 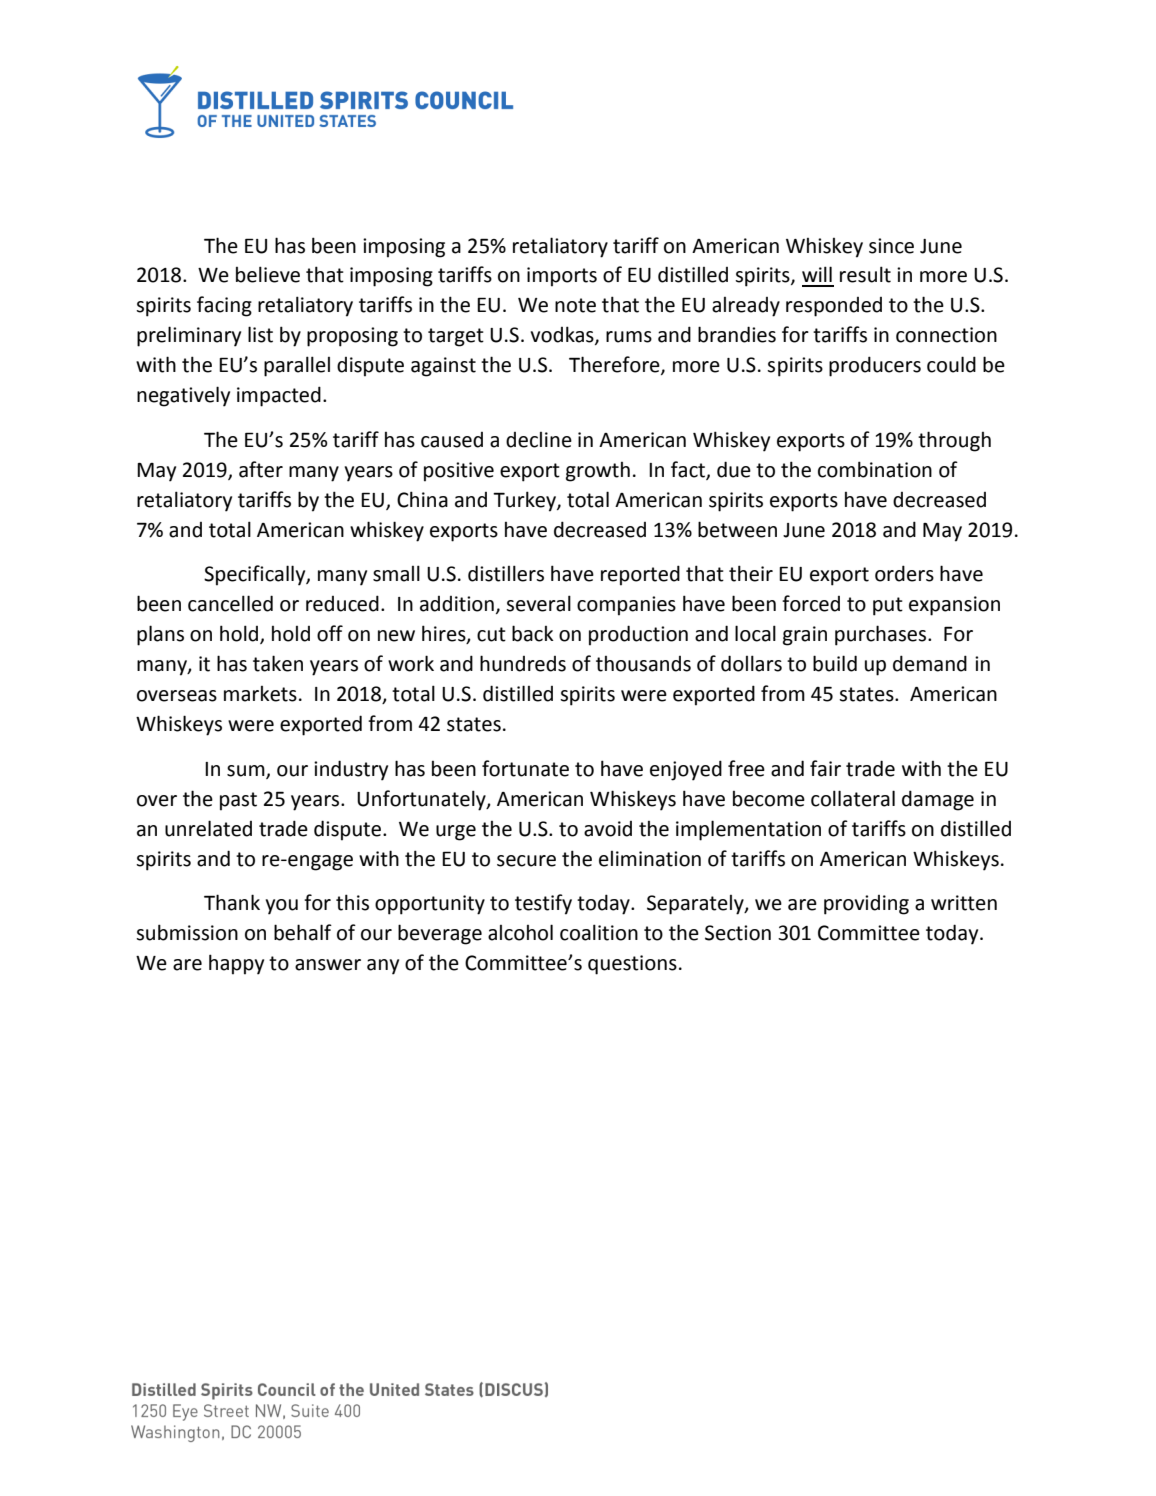 What do you see at coordinates (260, 694) in the document?
I see `markets` at bounding box center [260, 694].
